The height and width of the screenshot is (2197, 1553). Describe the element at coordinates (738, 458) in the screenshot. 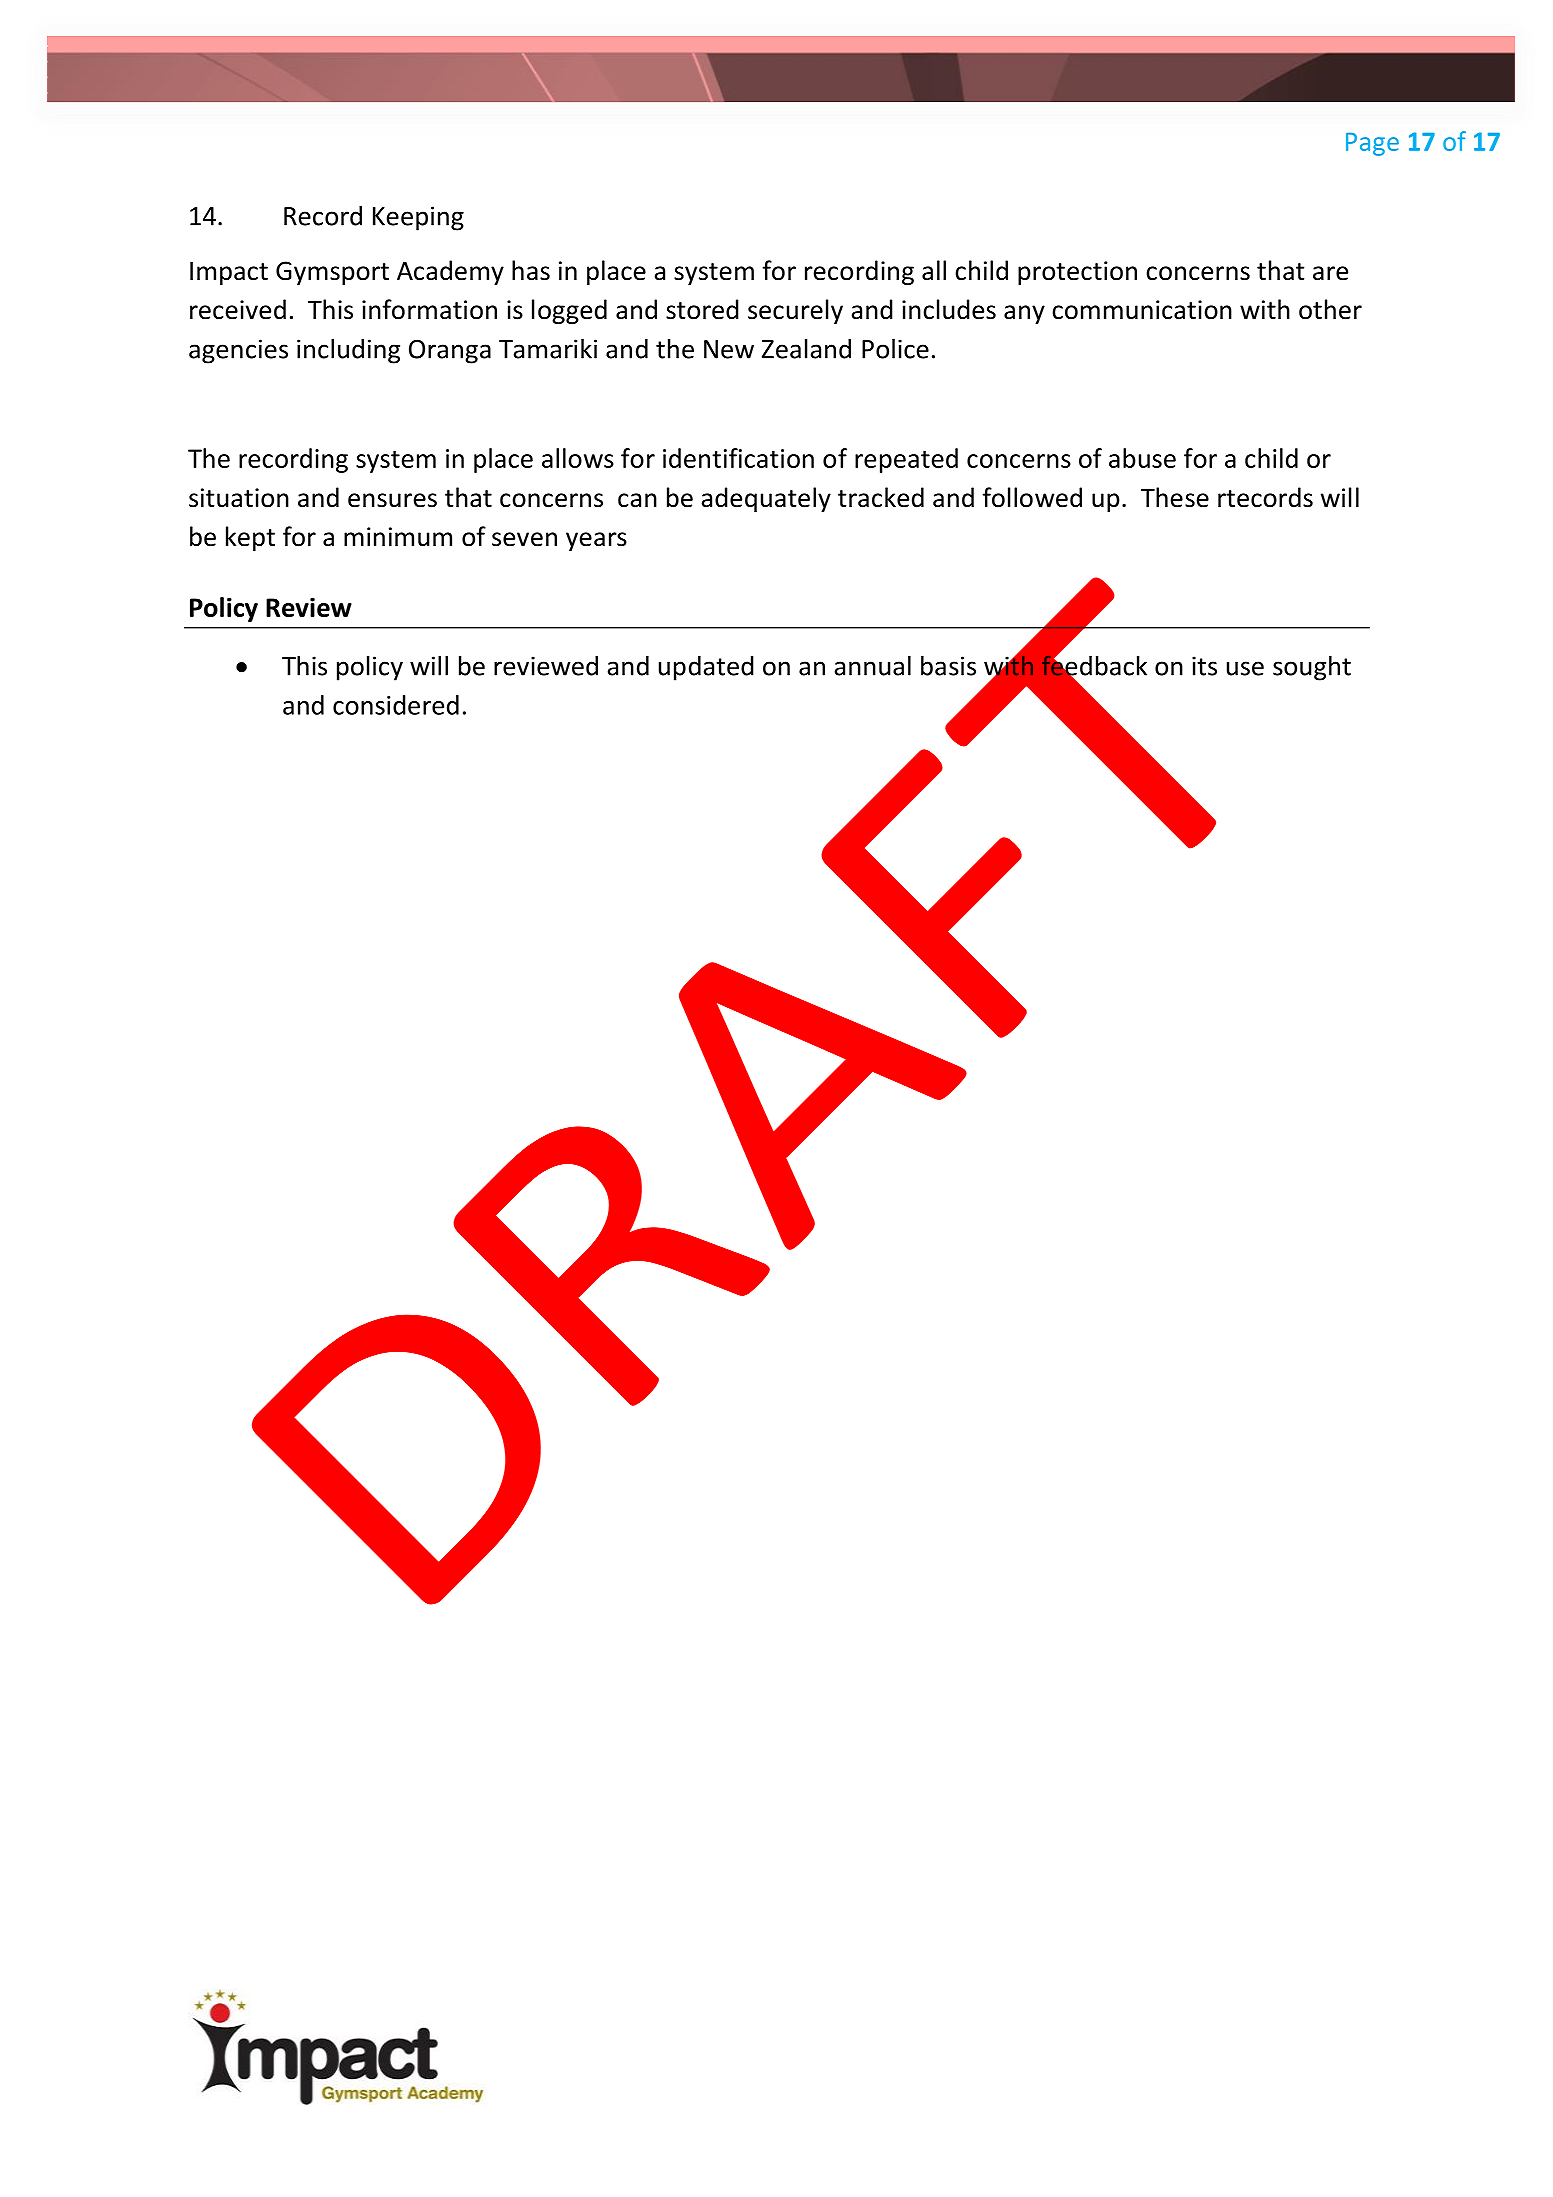

I see `identification` at that location.
